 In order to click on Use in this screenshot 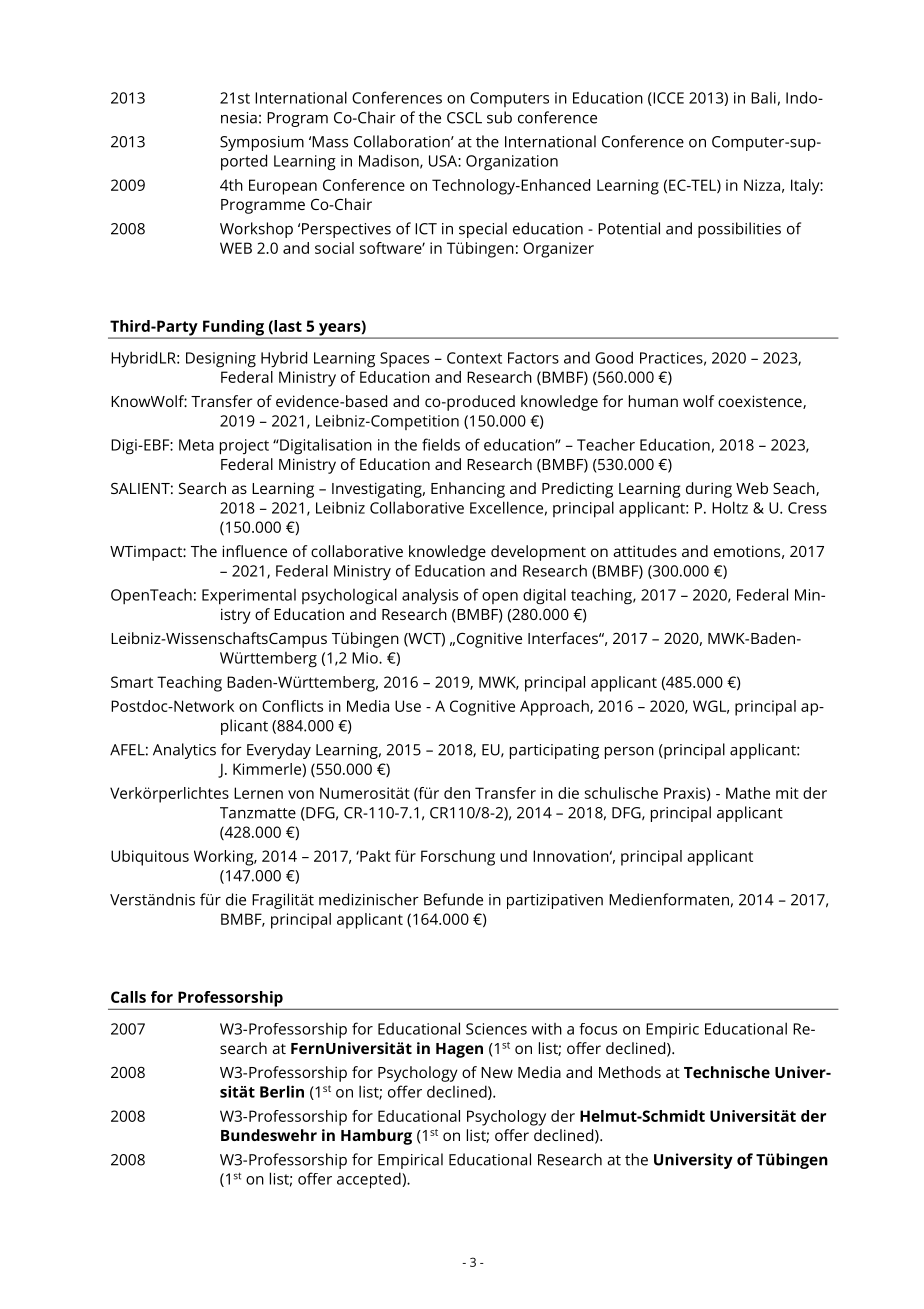, I will do `click(408, 706)`.
